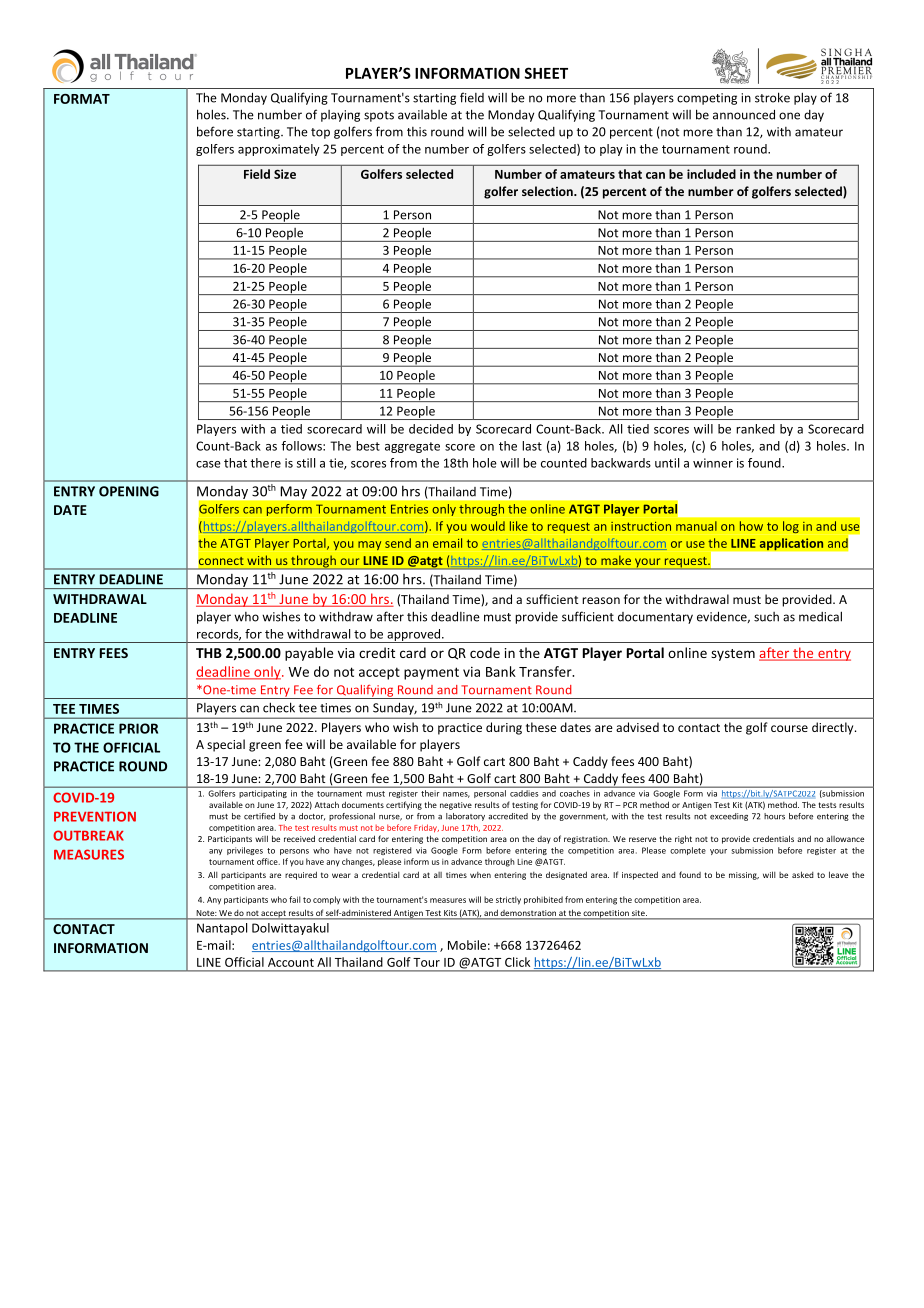 The width and height of the page is (924, 1308). Describe the element at coordinates (208, 464) in the page. I see `case` at that location.
